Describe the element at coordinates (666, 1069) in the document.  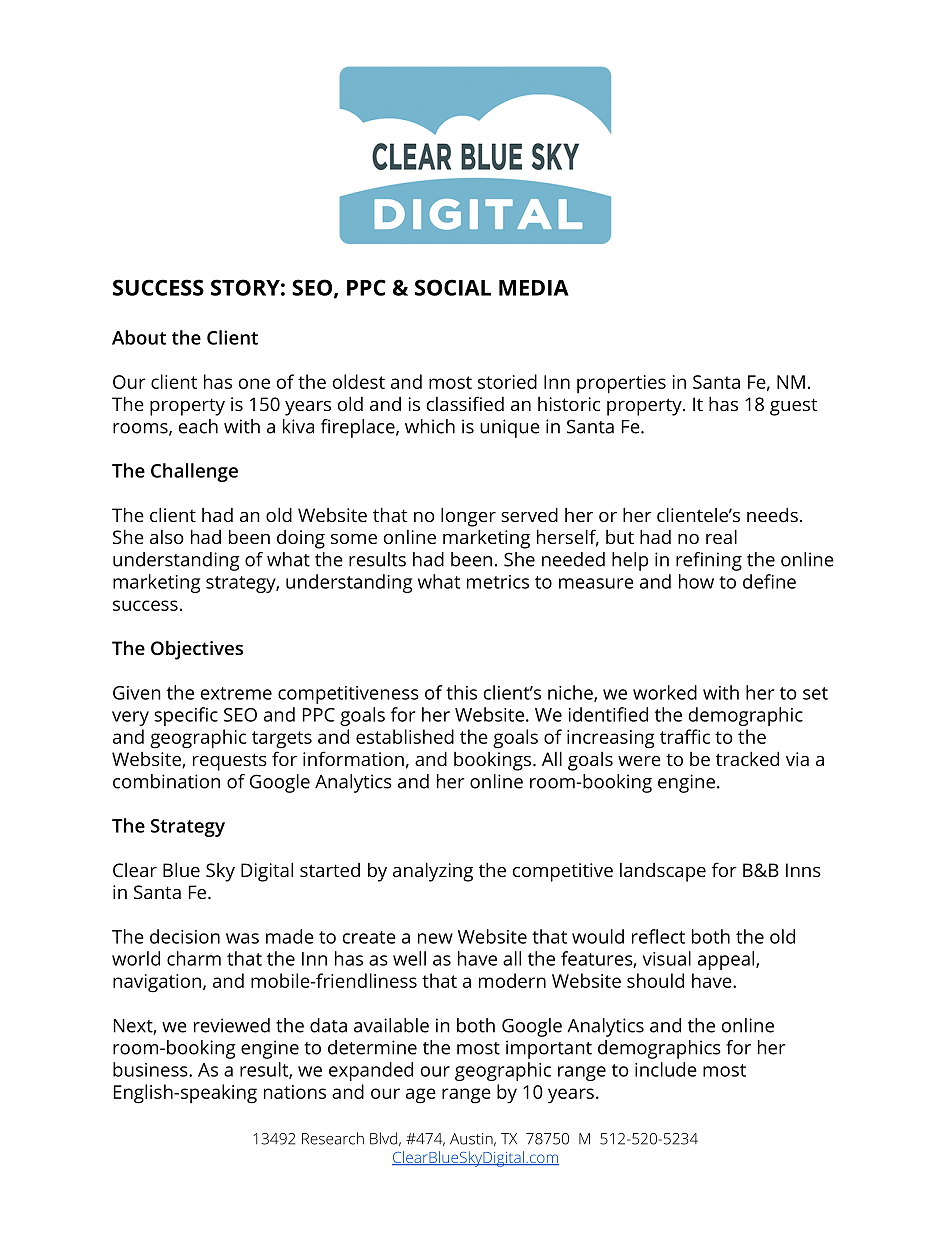
I see `include` at that location.
